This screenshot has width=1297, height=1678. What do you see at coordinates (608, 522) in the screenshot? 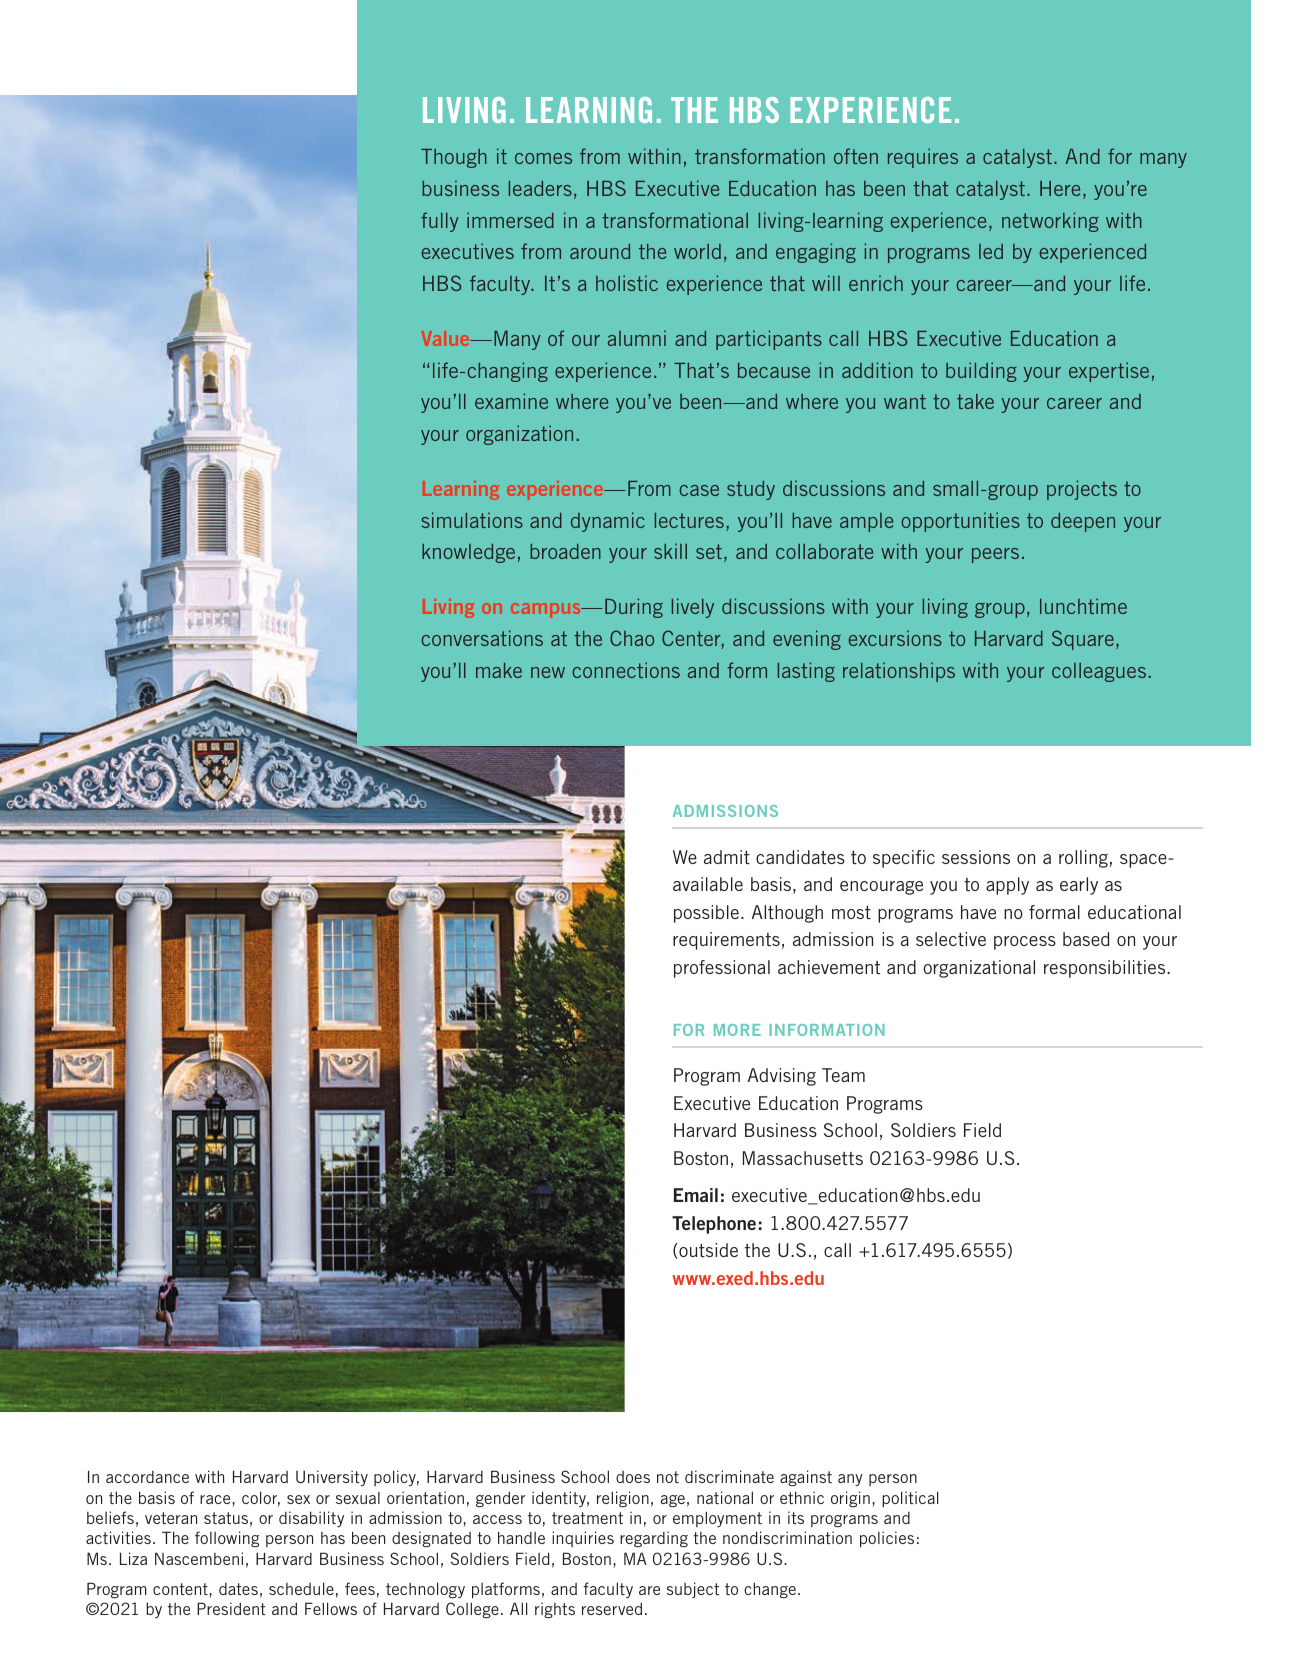
I see `dynamic` at bounding box center [608, 522].
